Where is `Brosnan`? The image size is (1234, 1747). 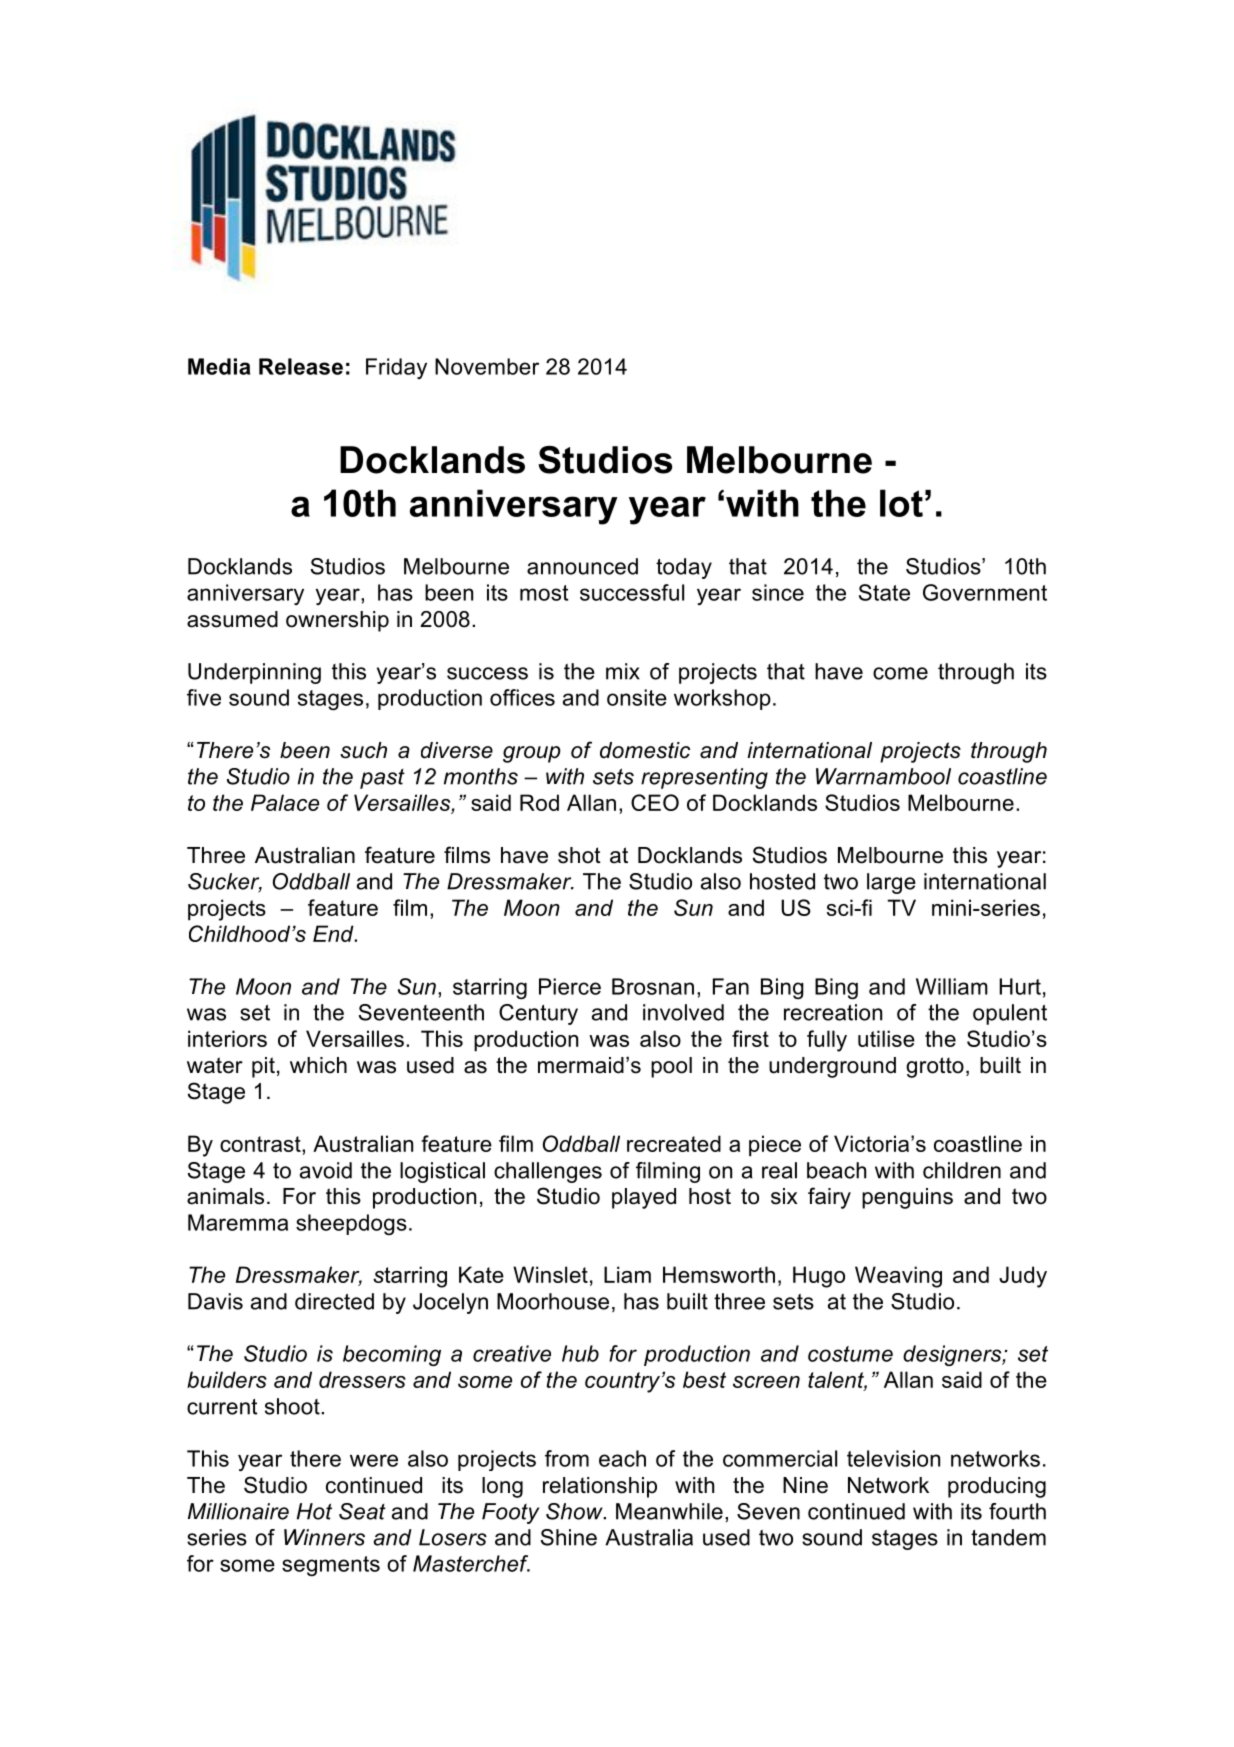
Brosnan is located at coordinates (653, 986).
